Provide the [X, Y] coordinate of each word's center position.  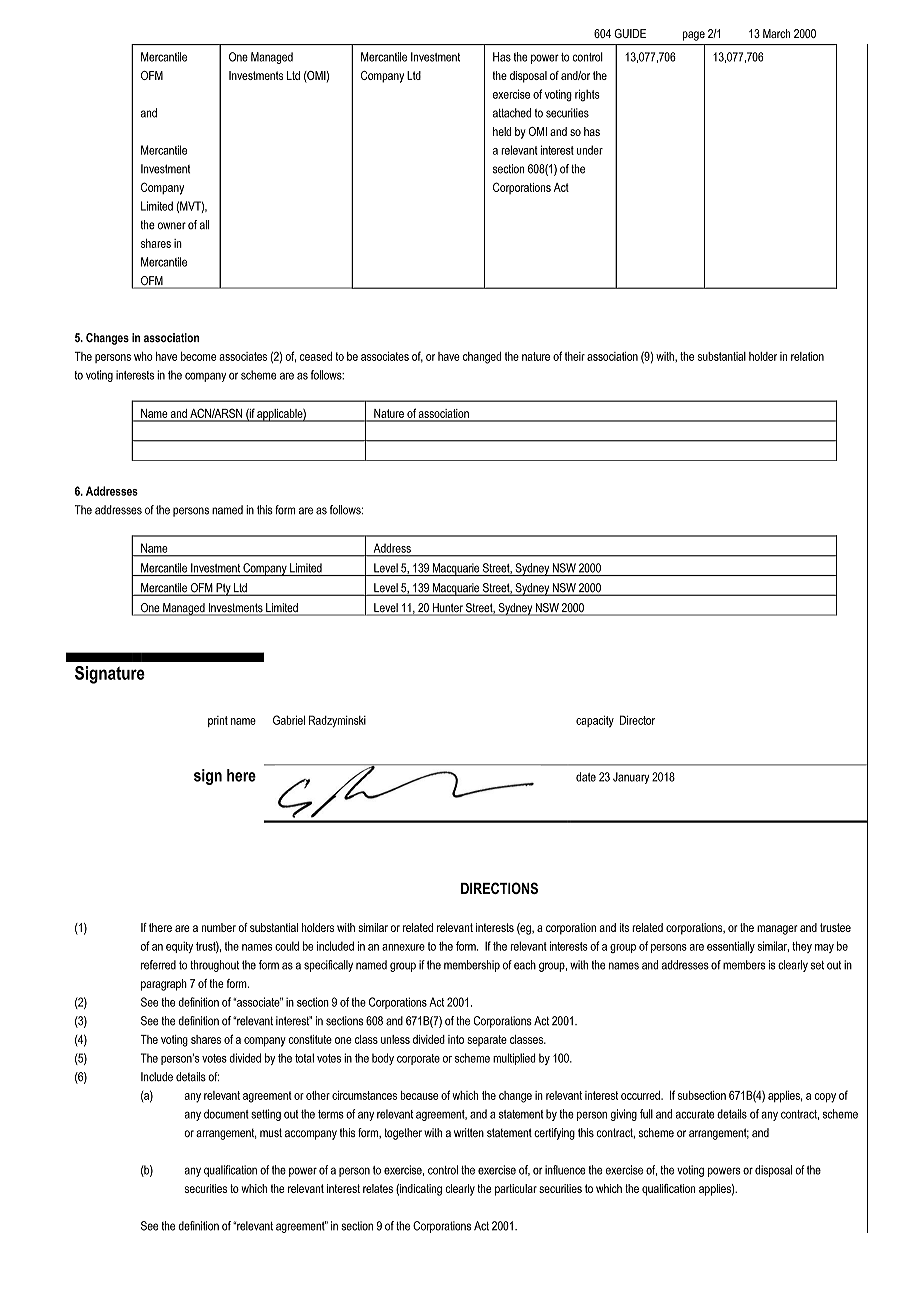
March [776, 33]
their [575, 356]
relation [807, 356]
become [198, 356]
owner [172, 226]
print [218, 721]
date [586, 777]
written [469, 1132]
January [631, 778]
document [226, 1114]
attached [512, 113]
